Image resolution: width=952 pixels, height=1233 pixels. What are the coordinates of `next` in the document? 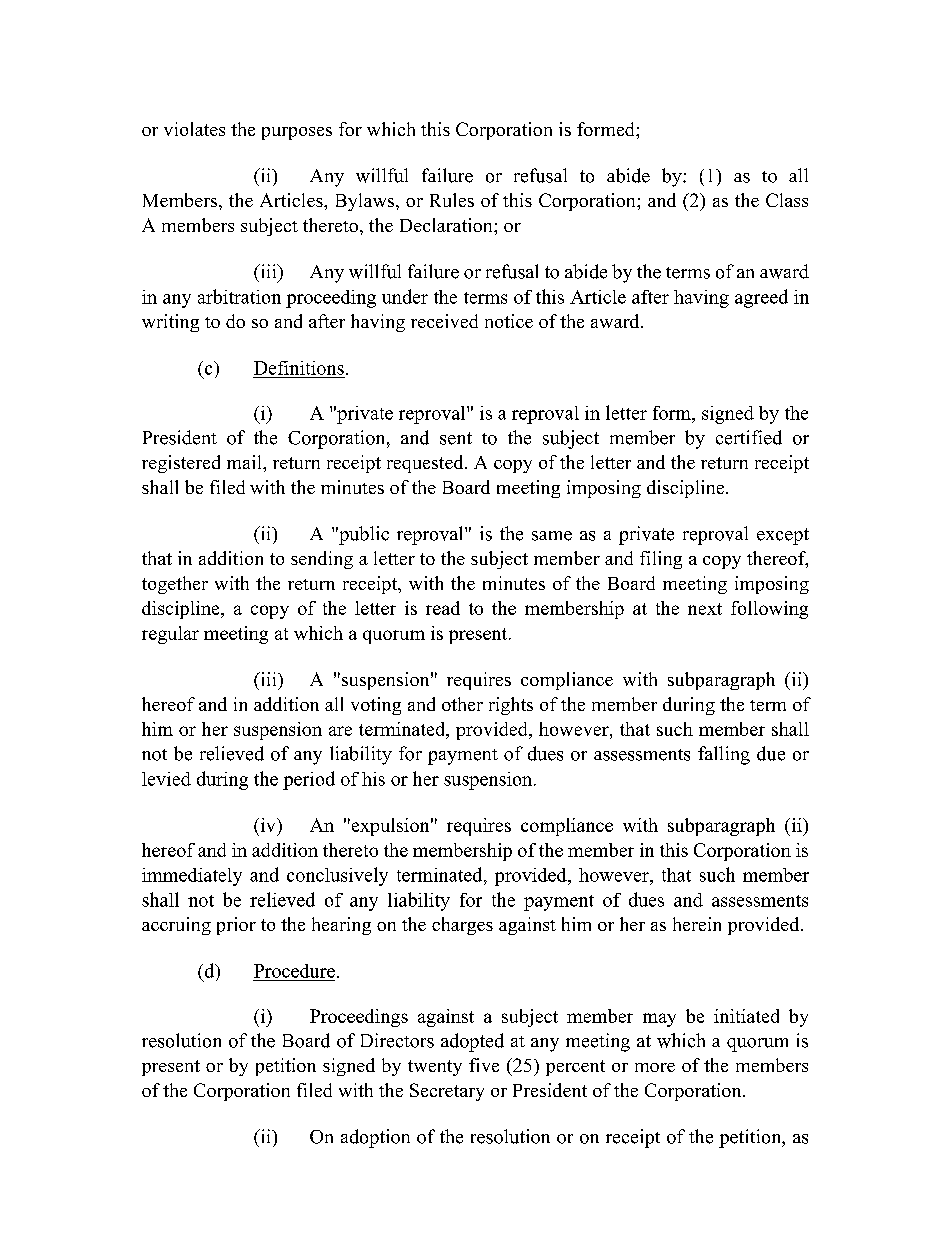 It's located at (705, 609).
